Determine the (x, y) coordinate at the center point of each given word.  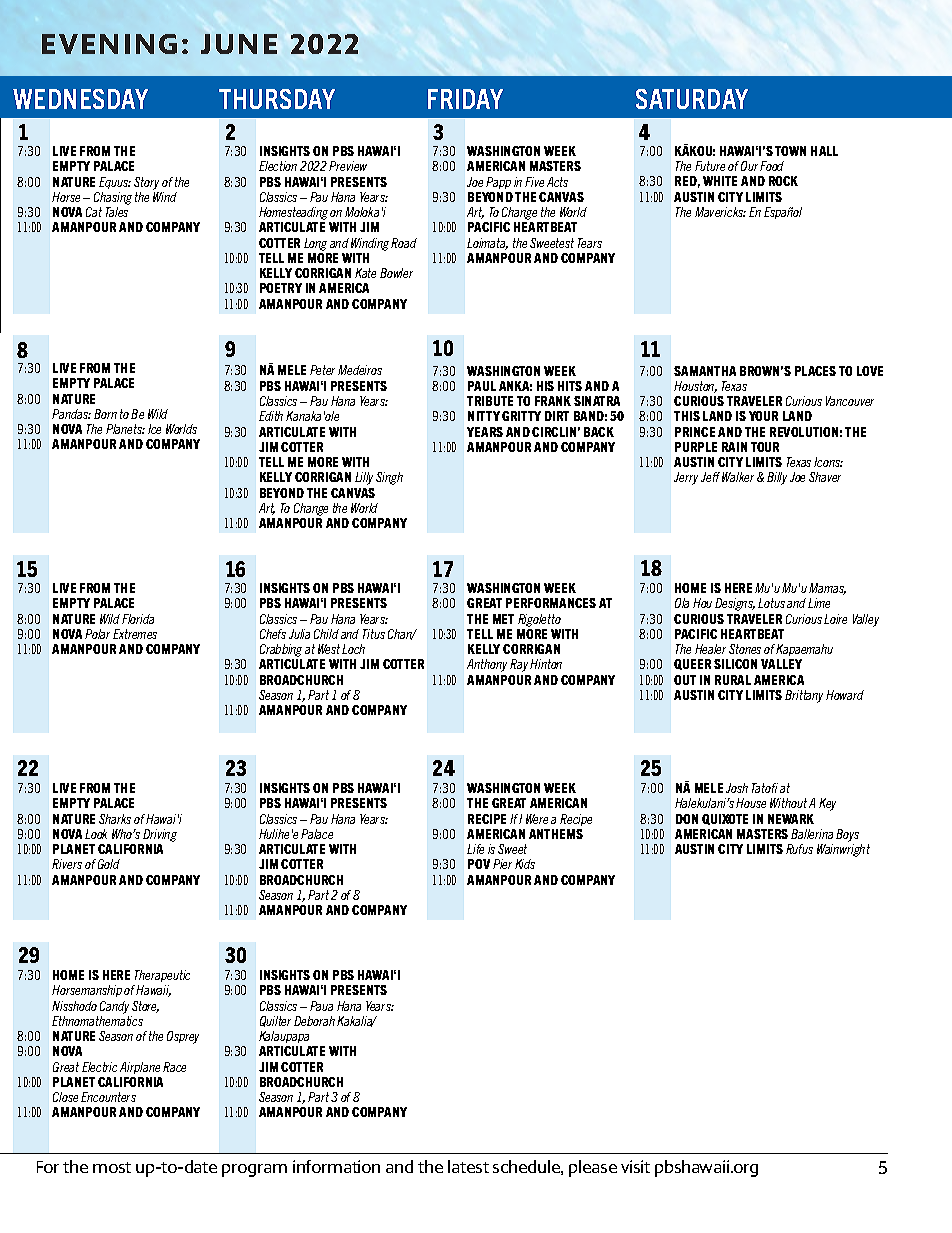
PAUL (482, 386)
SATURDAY (692, 99)
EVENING (109, 44)
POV (479, 864)
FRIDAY (465, 99)
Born (105, 414)
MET (503, 619)
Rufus (799, 849)
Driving (160, 835)
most (112, 1167)
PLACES (815, 371)
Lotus (771, 603)
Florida (138, 619)
